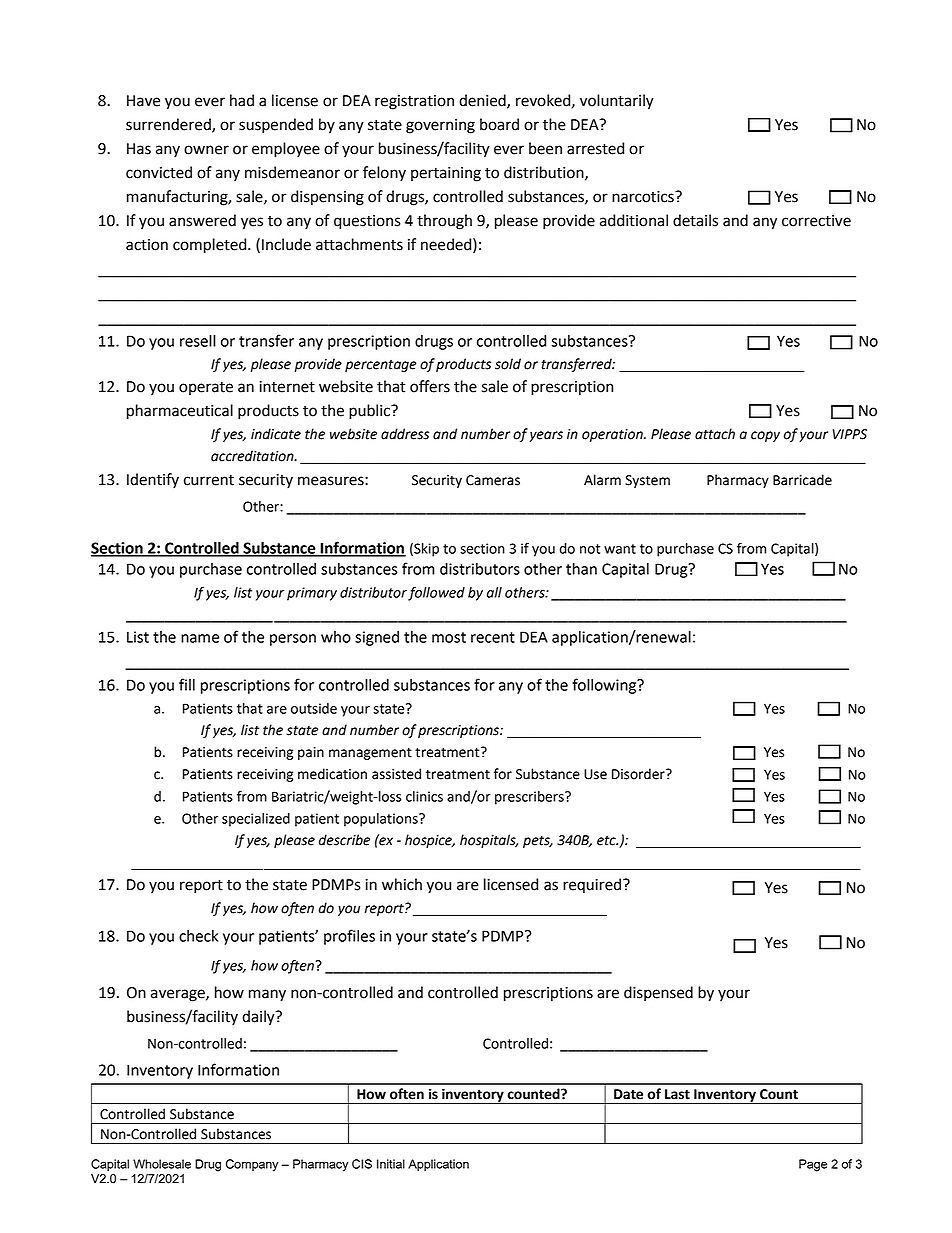  I want to click on etc, so click(607, 841).
